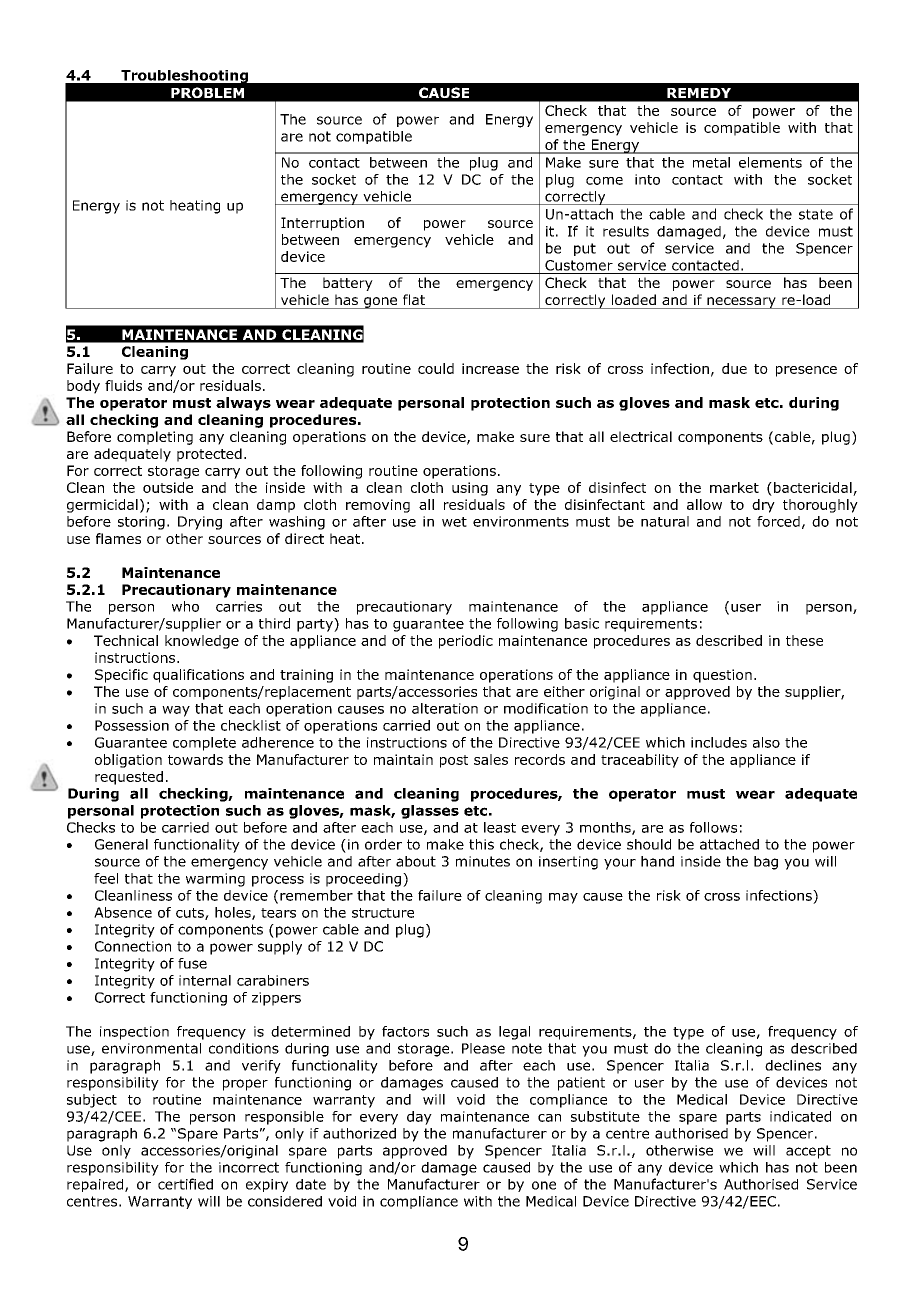 Image resolution: width=924 pixels, height=1308 pixels. I want to click on allow, so click(704, 504).
